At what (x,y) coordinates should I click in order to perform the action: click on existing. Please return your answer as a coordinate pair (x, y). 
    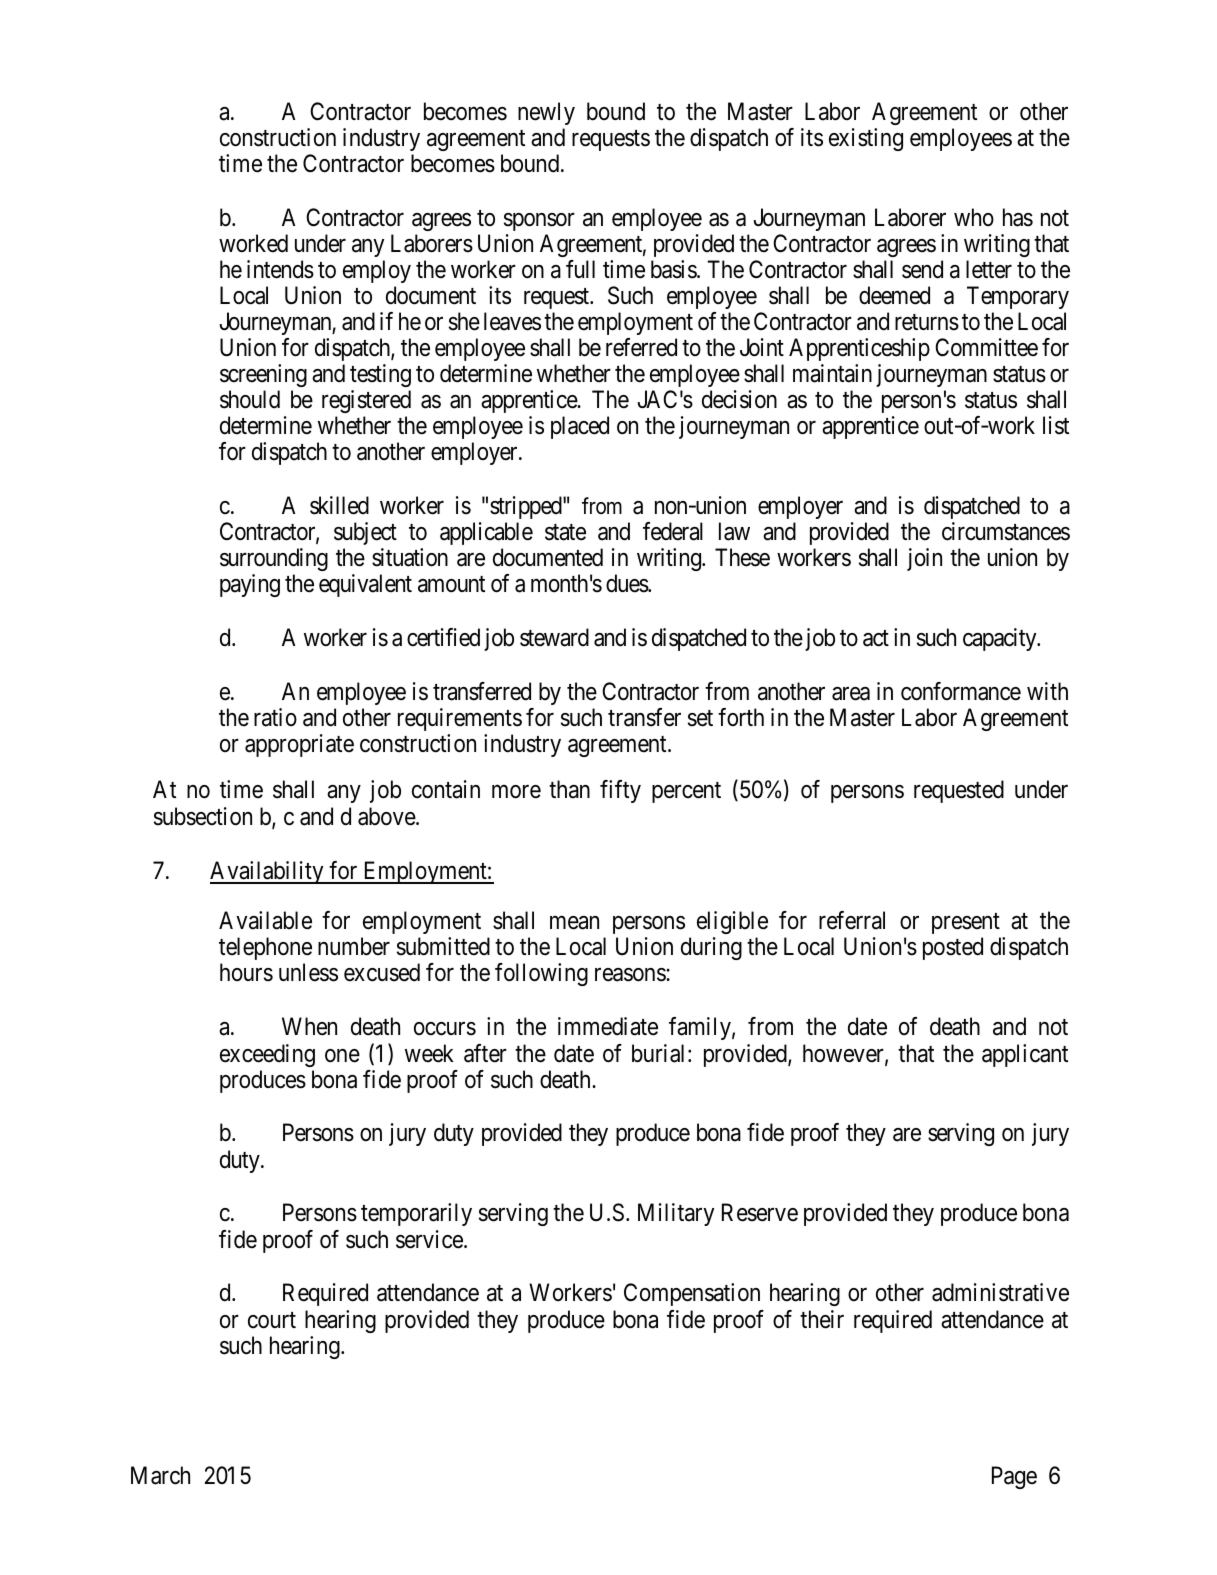
    Looking at the image, I should click on (866, 139).
